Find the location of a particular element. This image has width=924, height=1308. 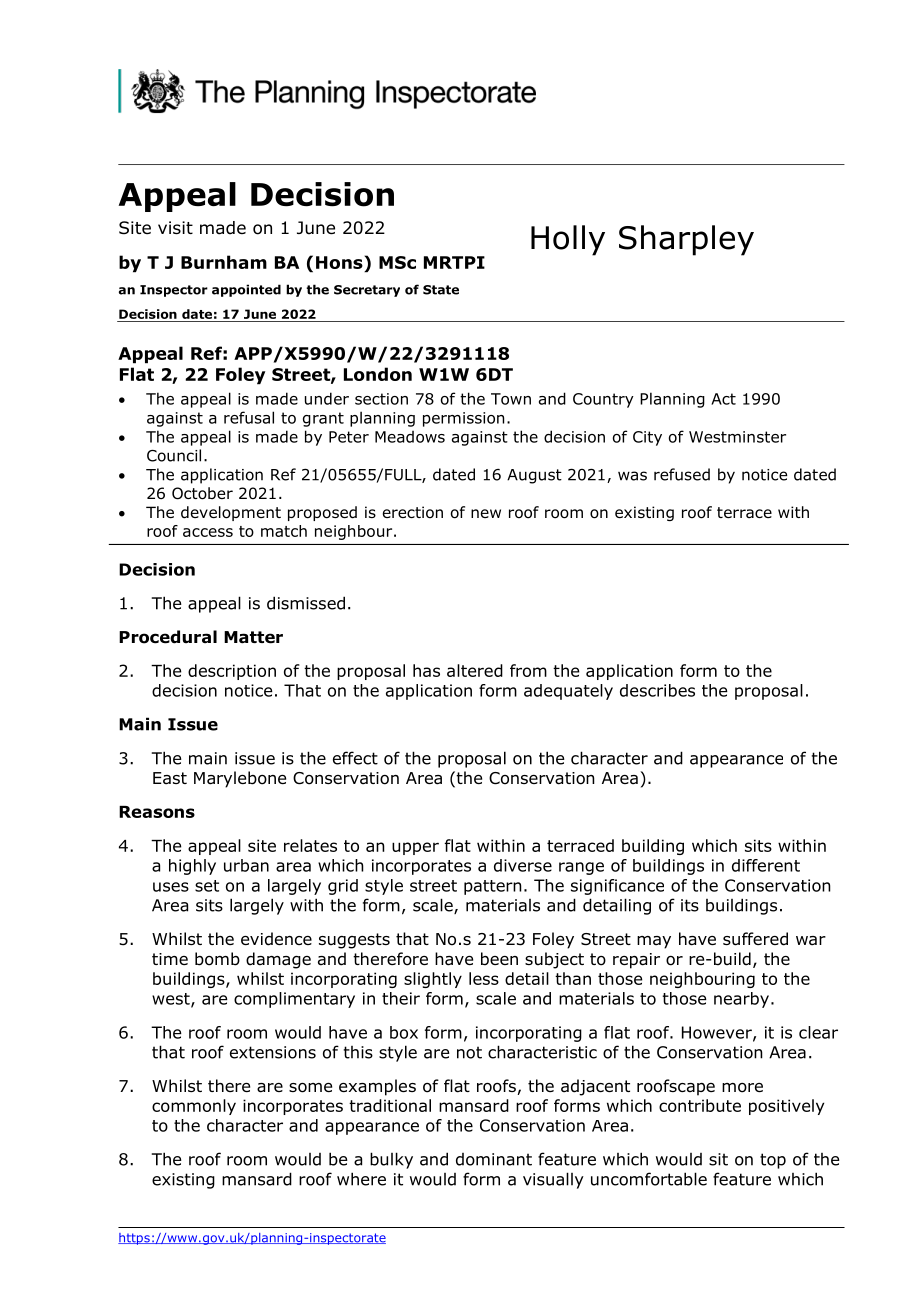

dominant is located at coordinates (494, 1159).
